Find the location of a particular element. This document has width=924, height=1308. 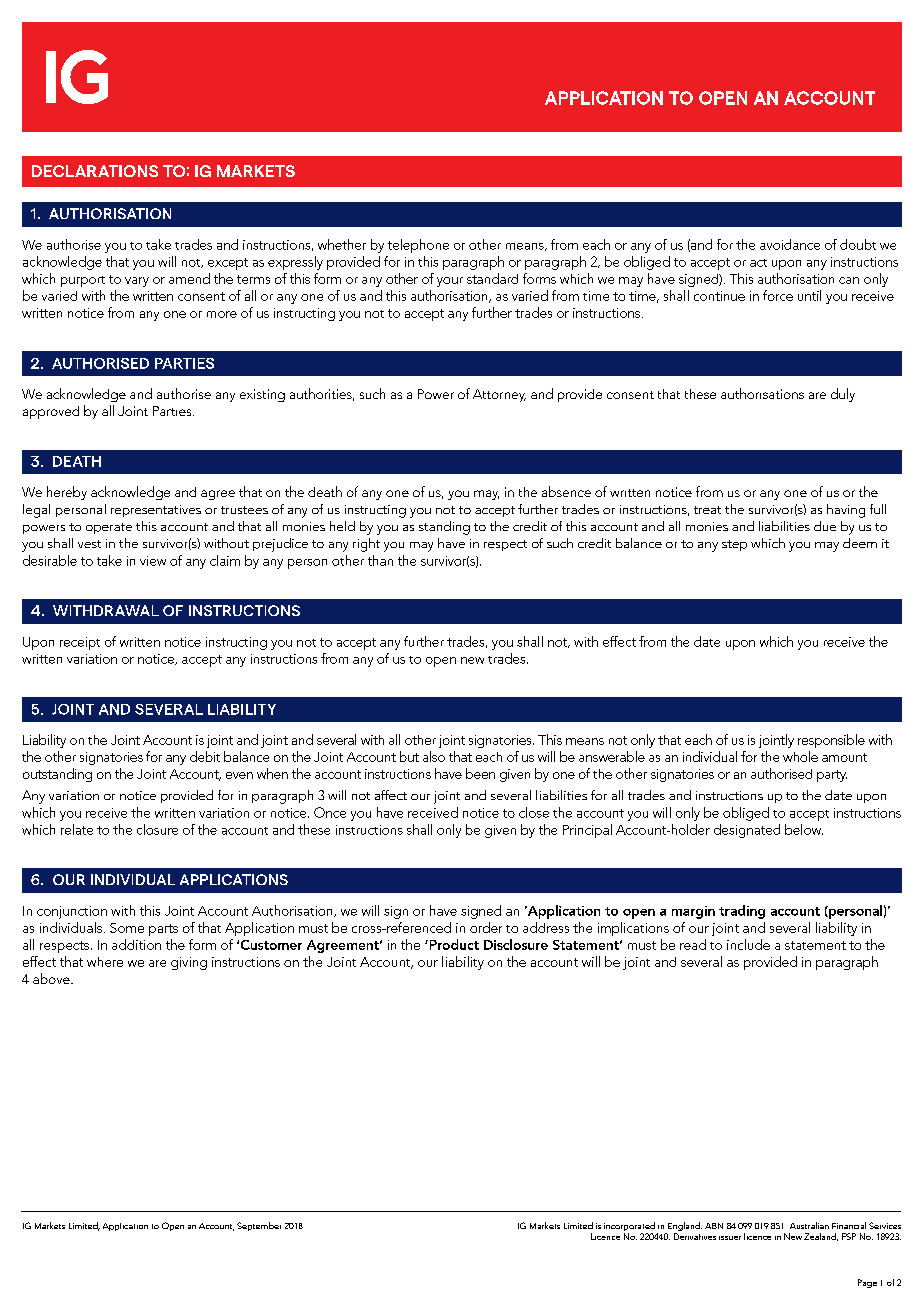

absence is located at coordinates (566, 491).
